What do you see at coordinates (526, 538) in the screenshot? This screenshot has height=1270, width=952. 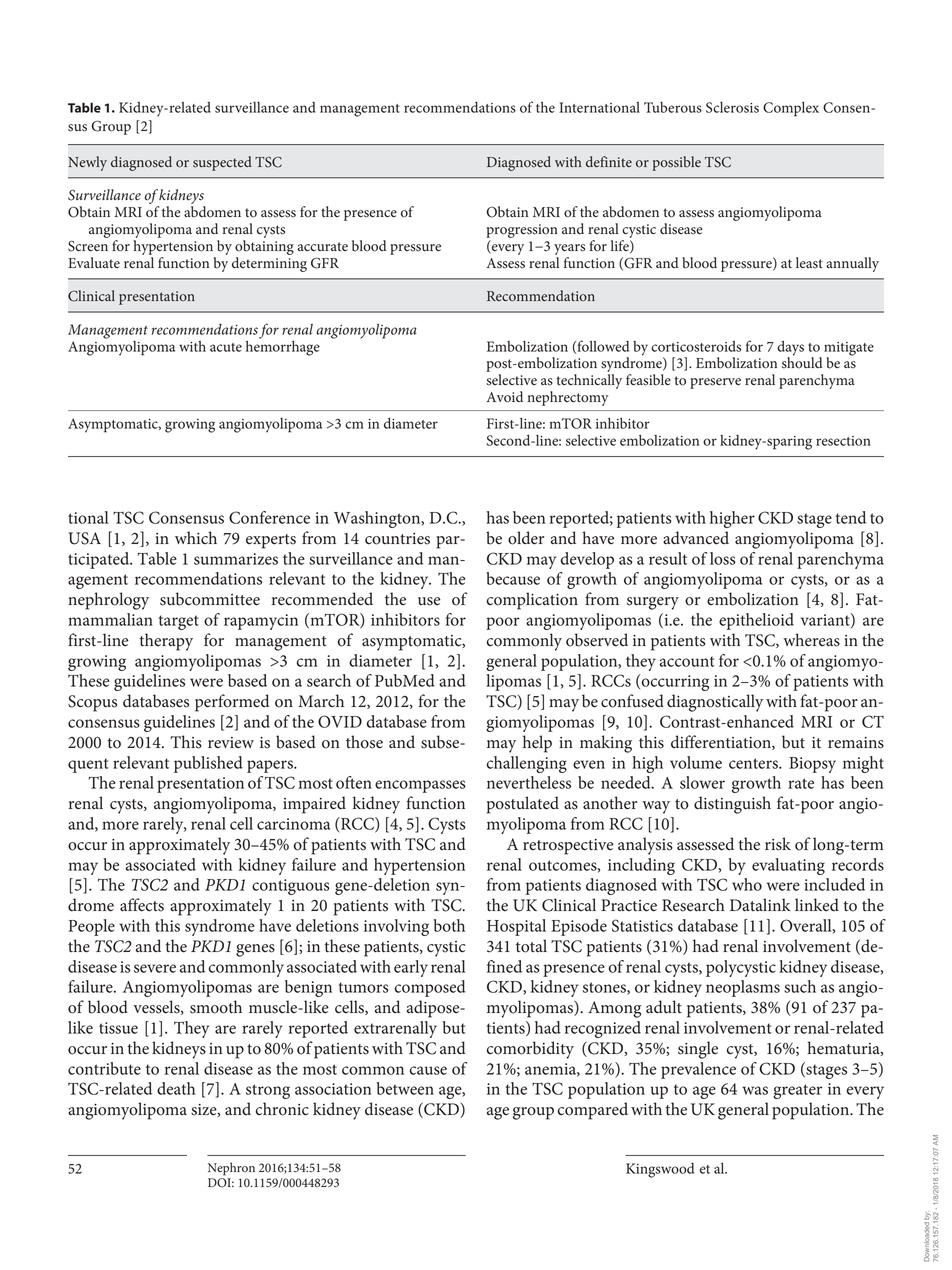 I see `older` at bounding box center [526, 538].
